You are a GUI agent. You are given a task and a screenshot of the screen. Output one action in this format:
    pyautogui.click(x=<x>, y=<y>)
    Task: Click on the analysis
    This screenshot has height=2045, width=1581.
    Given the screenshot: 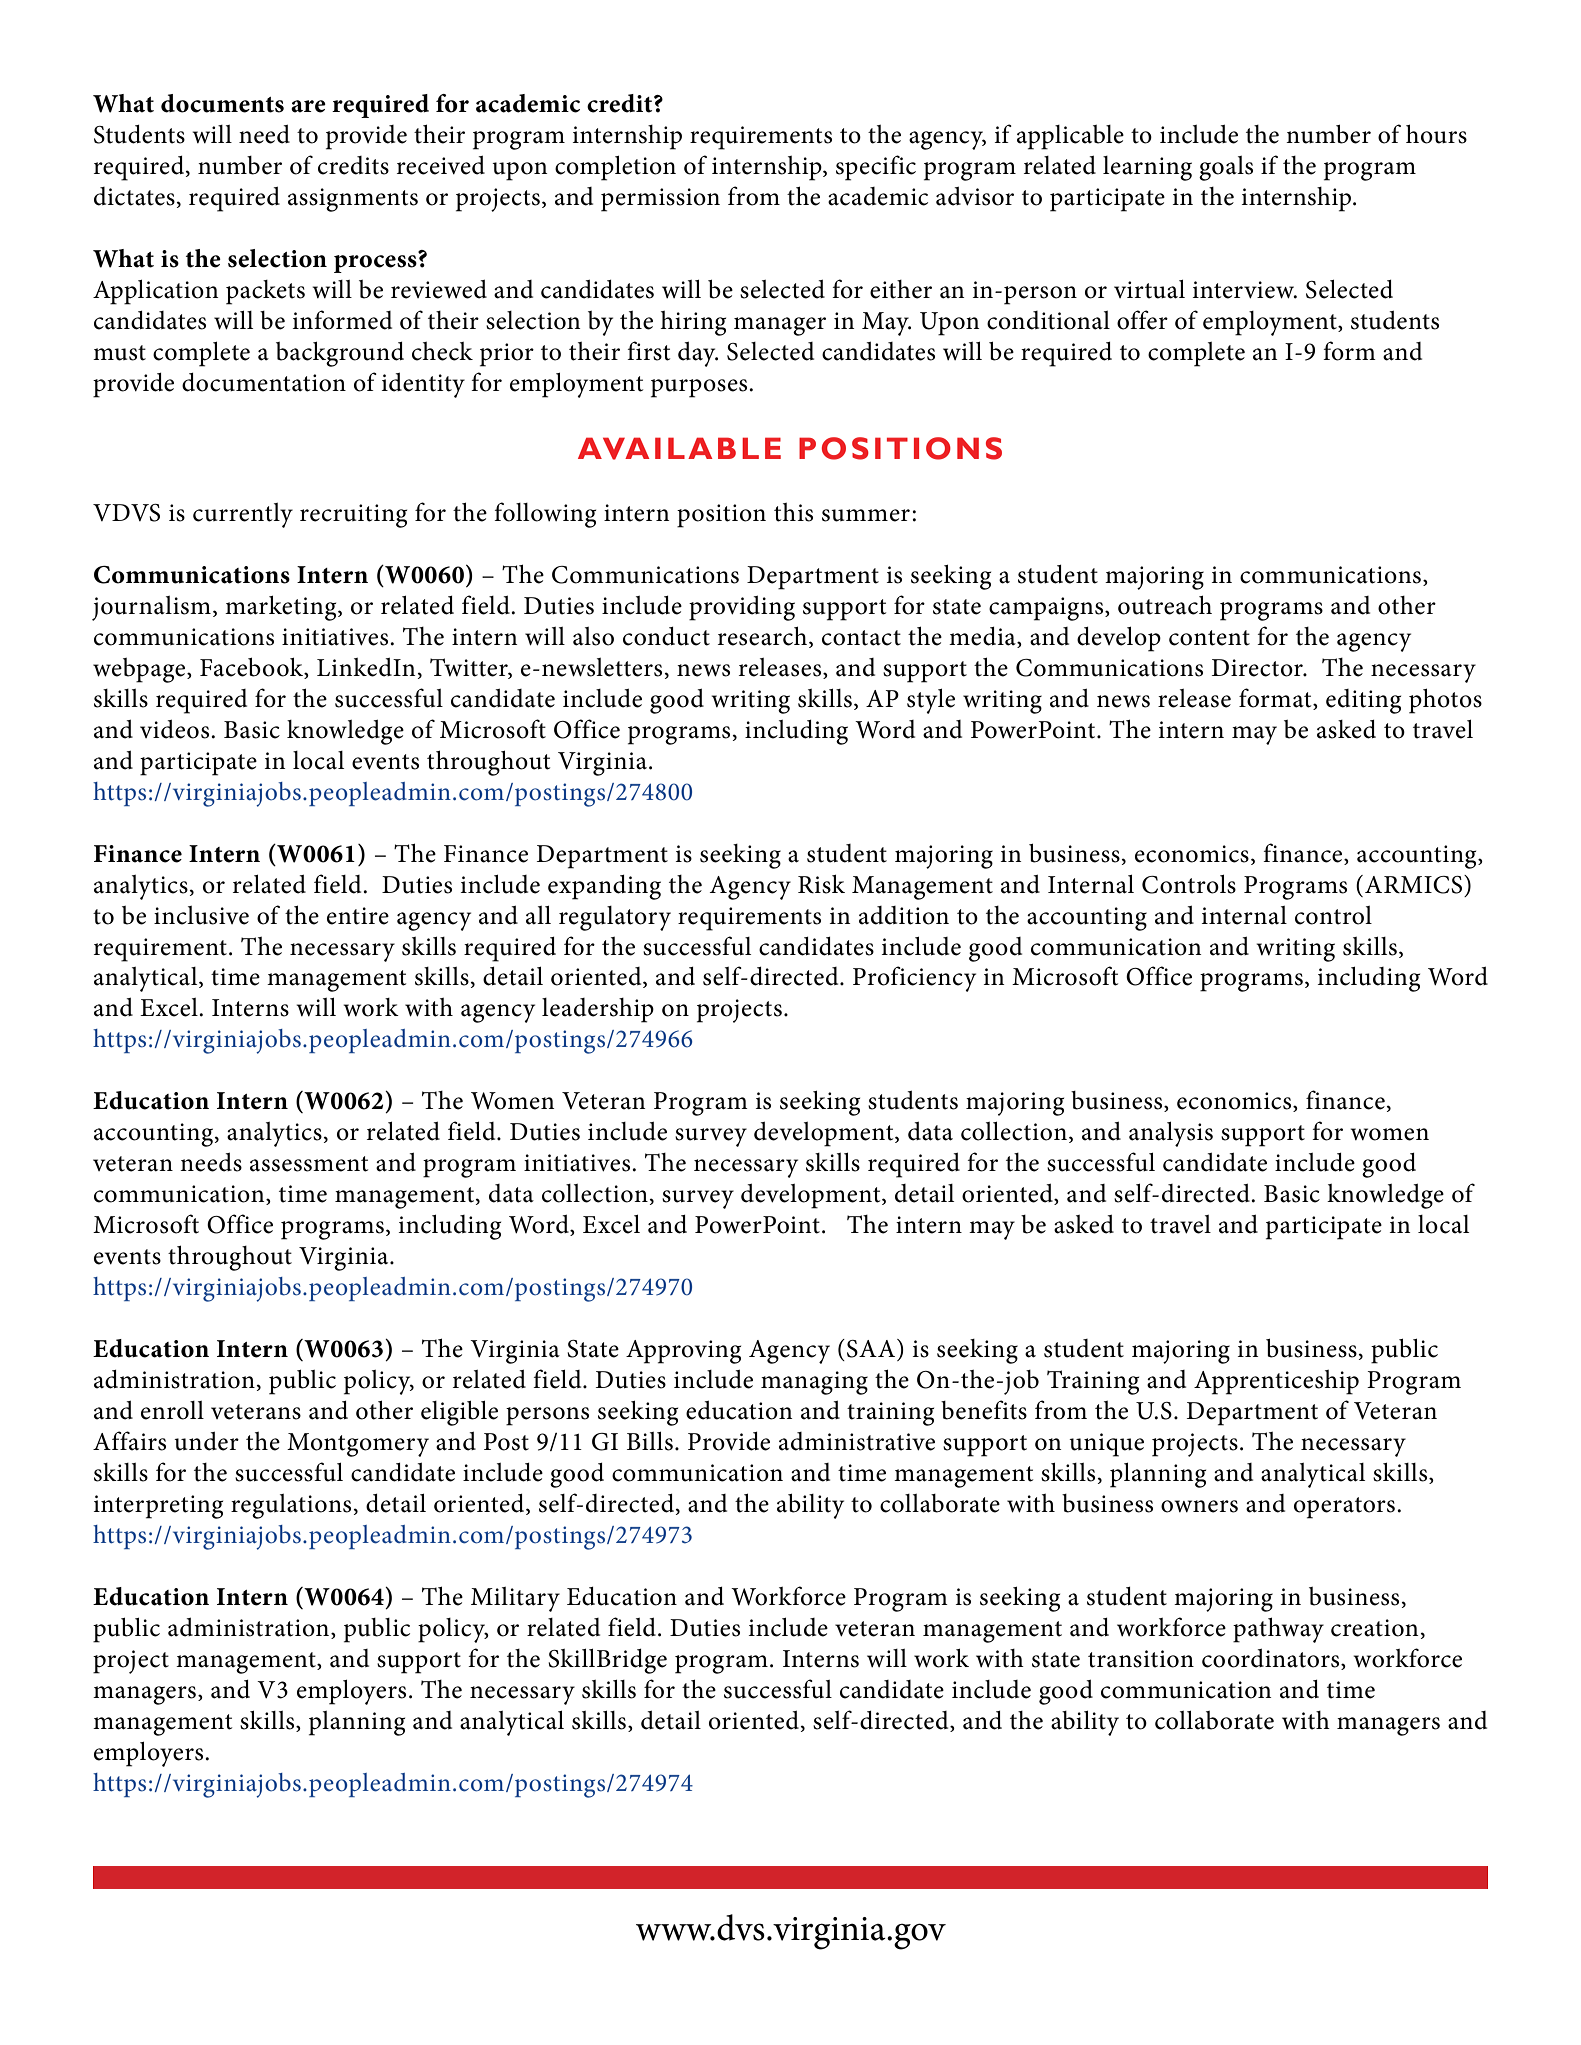 What is the action you would take?
    pyautogui.click(x=1171, y=1134)
